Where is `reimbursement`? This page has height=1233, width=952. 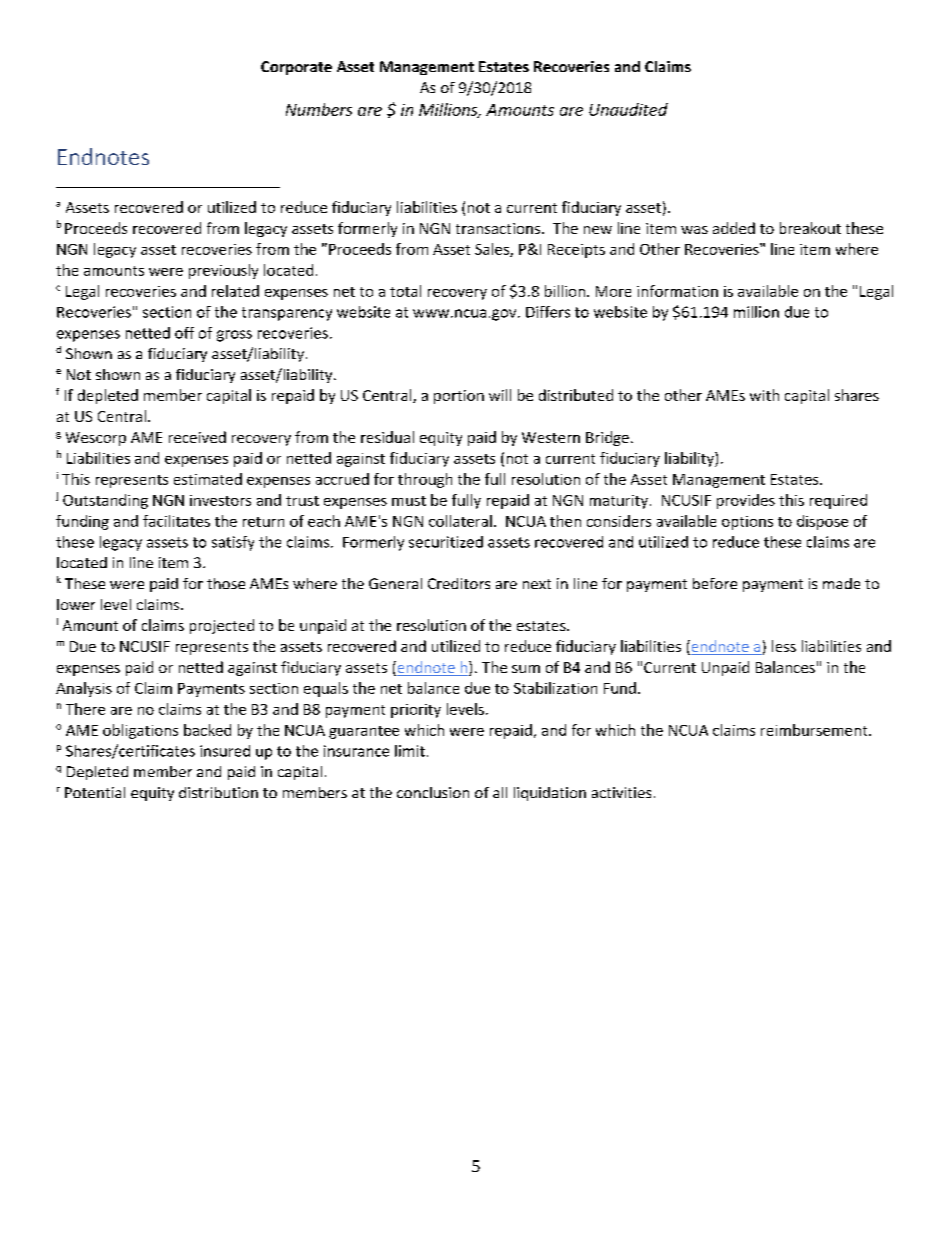
reimbursement is located at coordinates (815, 730).
